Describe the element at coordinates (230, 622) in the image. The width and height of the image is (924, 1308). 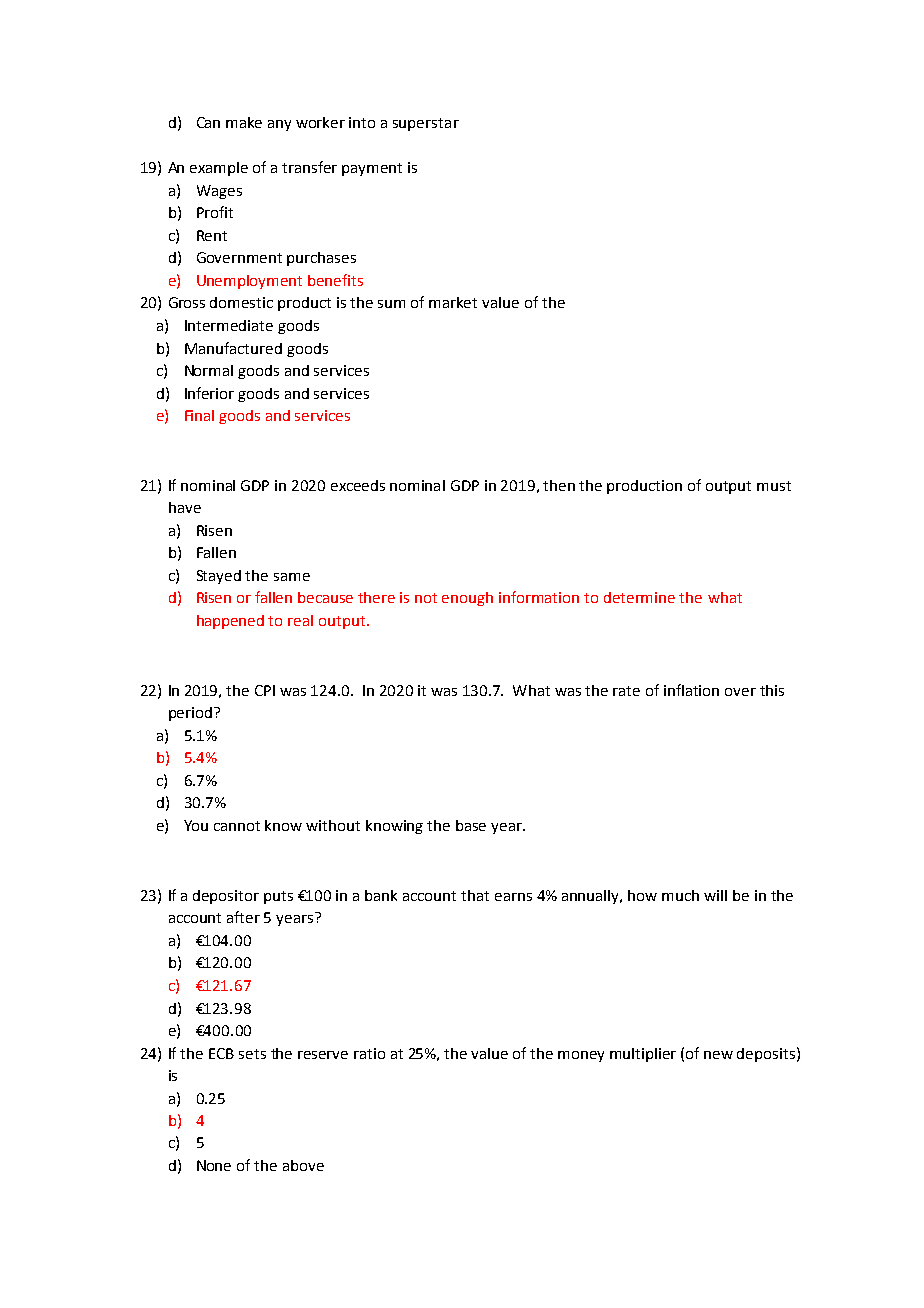
I see `happened` at that location.
